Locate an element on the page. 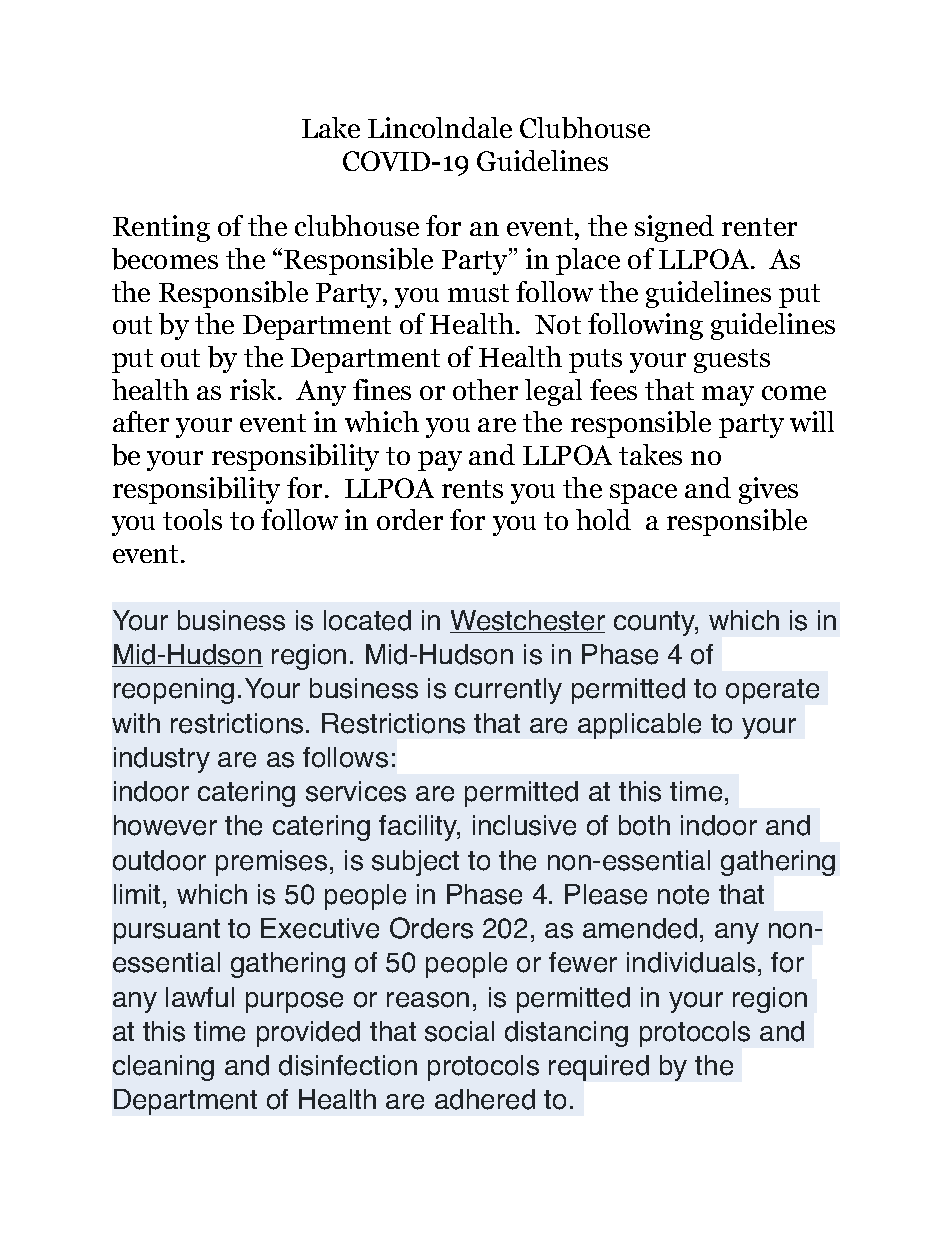 The width and height of the page is (952, 1233). renter is located at coordinates (759, 227).
